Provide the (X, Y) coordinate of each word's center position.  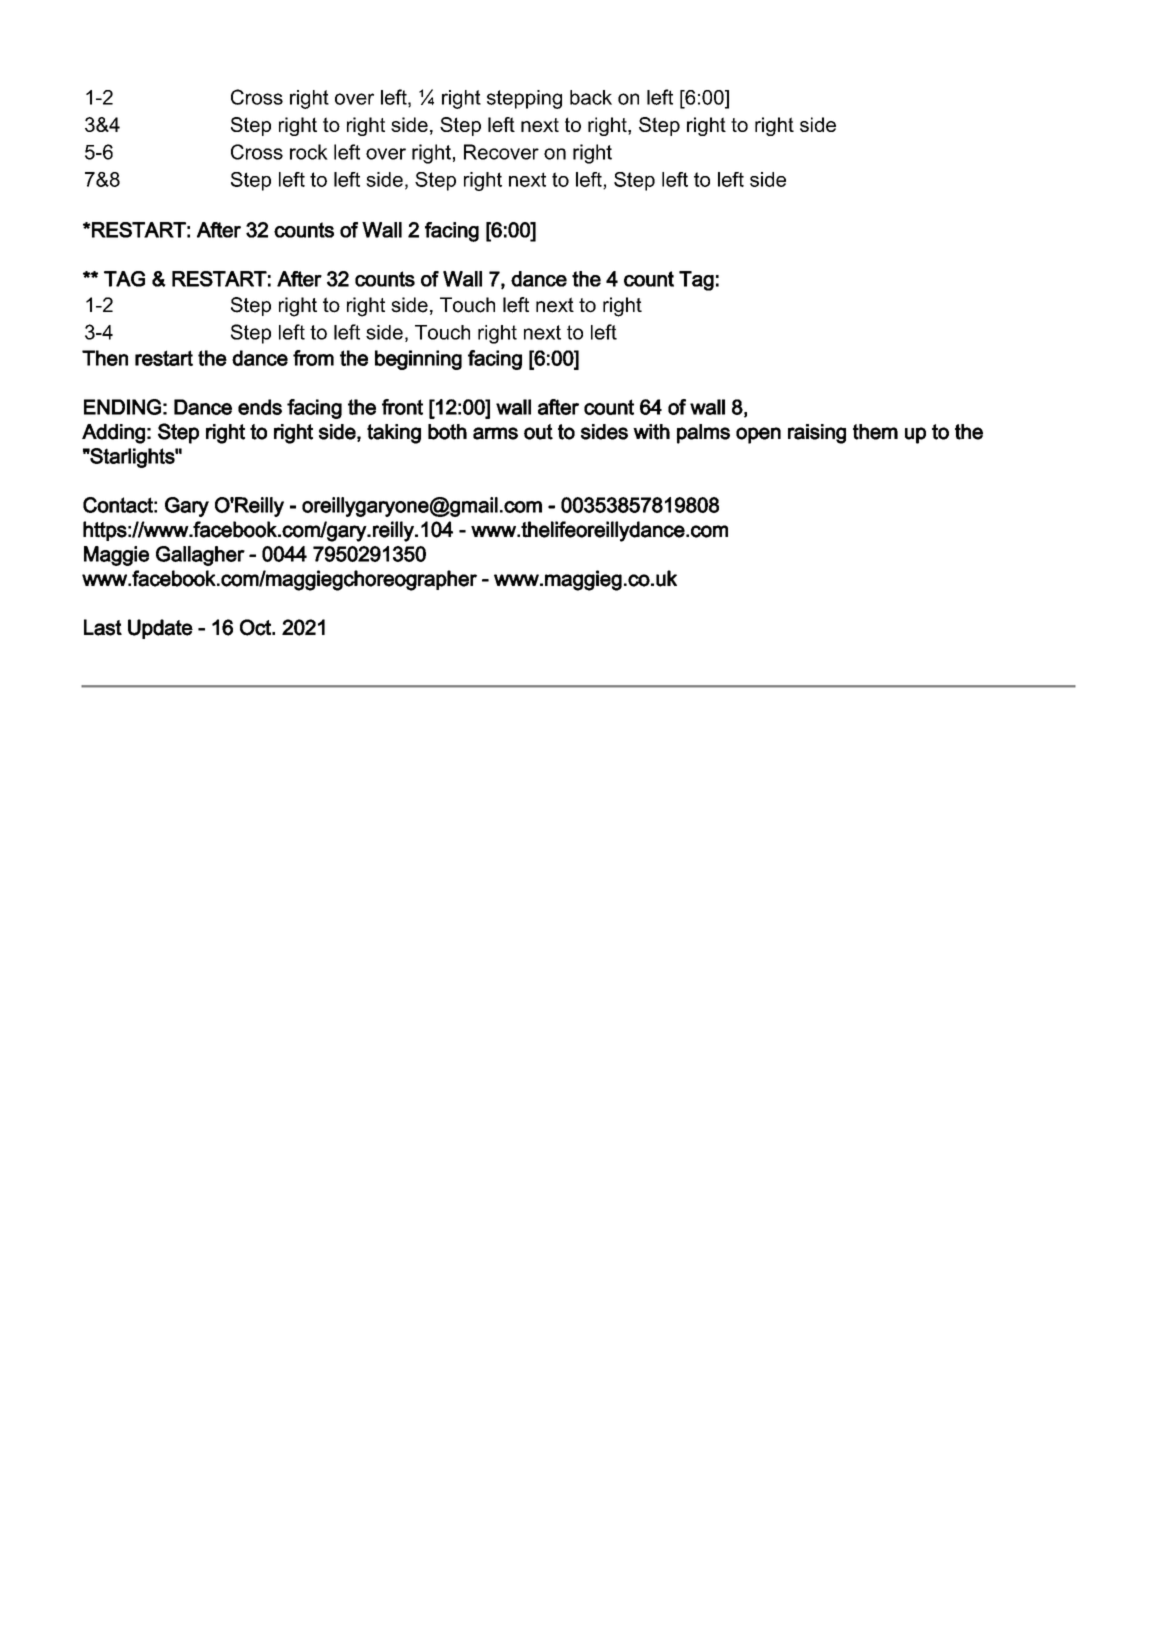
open (758, 435)
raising (817, 434)
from (313, 358)
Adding (113, 434)
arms (495, 433)
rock (309, 152)
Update (160, 629)
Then (105, 358)
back (591, 97)
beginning (418, 360)
